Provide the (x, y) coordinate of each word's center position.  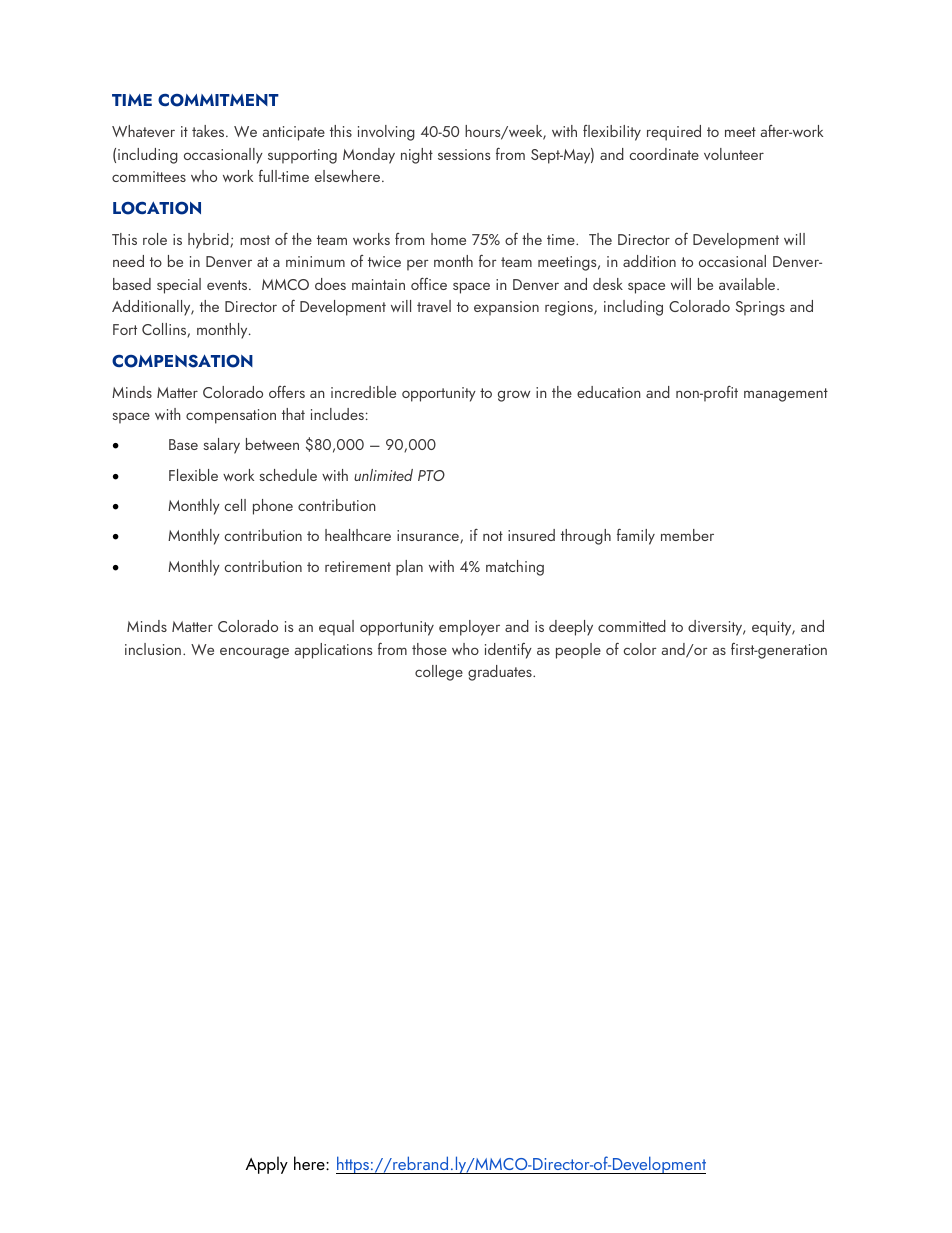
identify (508, 651)
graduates (501, 673)
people (578, 651)
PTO (431, 475)
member (687, 535)
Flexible (193, 475)
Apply (266, 1165)
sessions (464, 154)
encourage (254, 653)
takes (209, 131)
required (674, 133)
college (439, 673)
